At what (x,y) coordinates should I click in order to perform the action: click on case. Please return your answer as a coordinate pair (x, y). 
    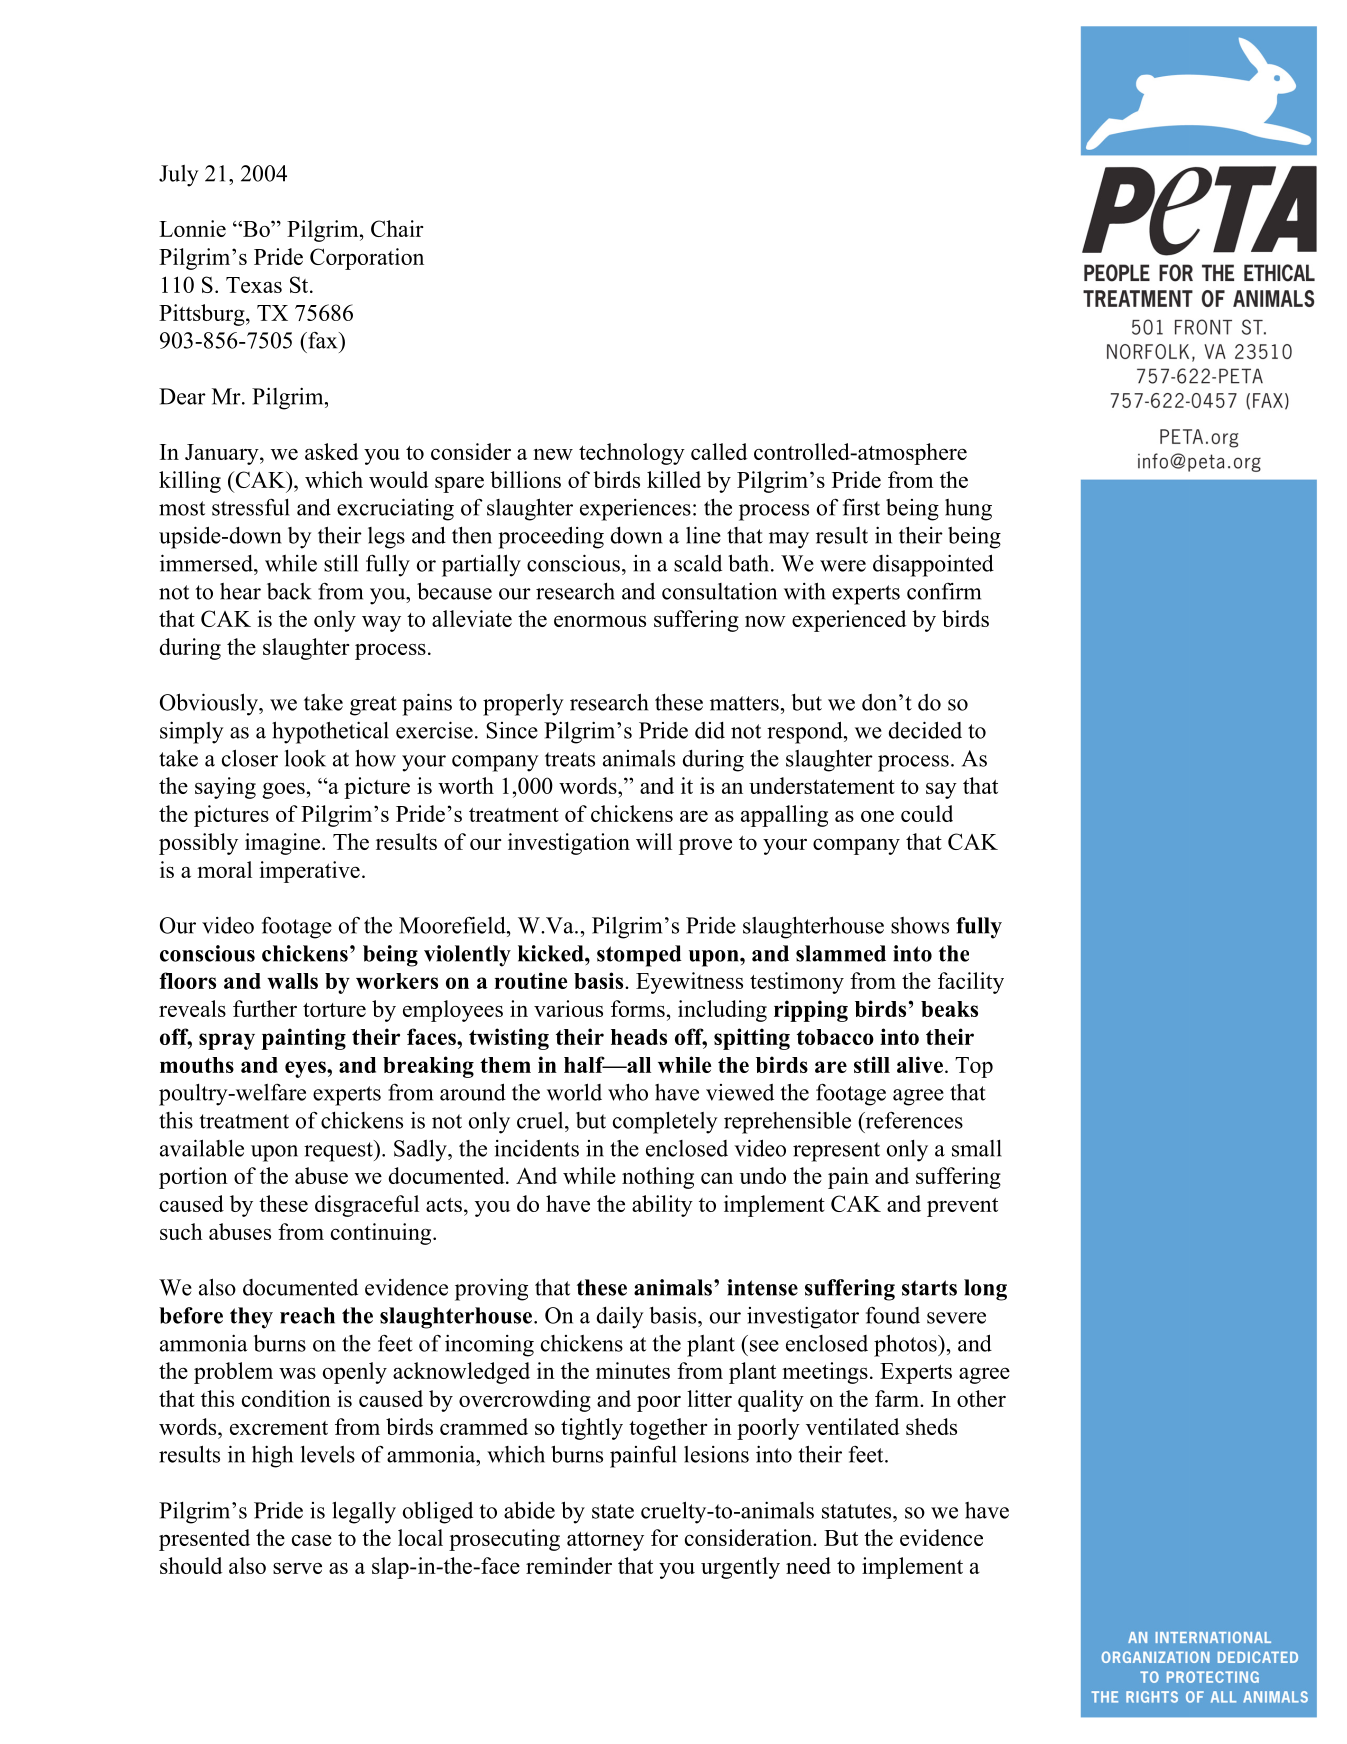
    Looking at the image, I should click on (312, 1540).
